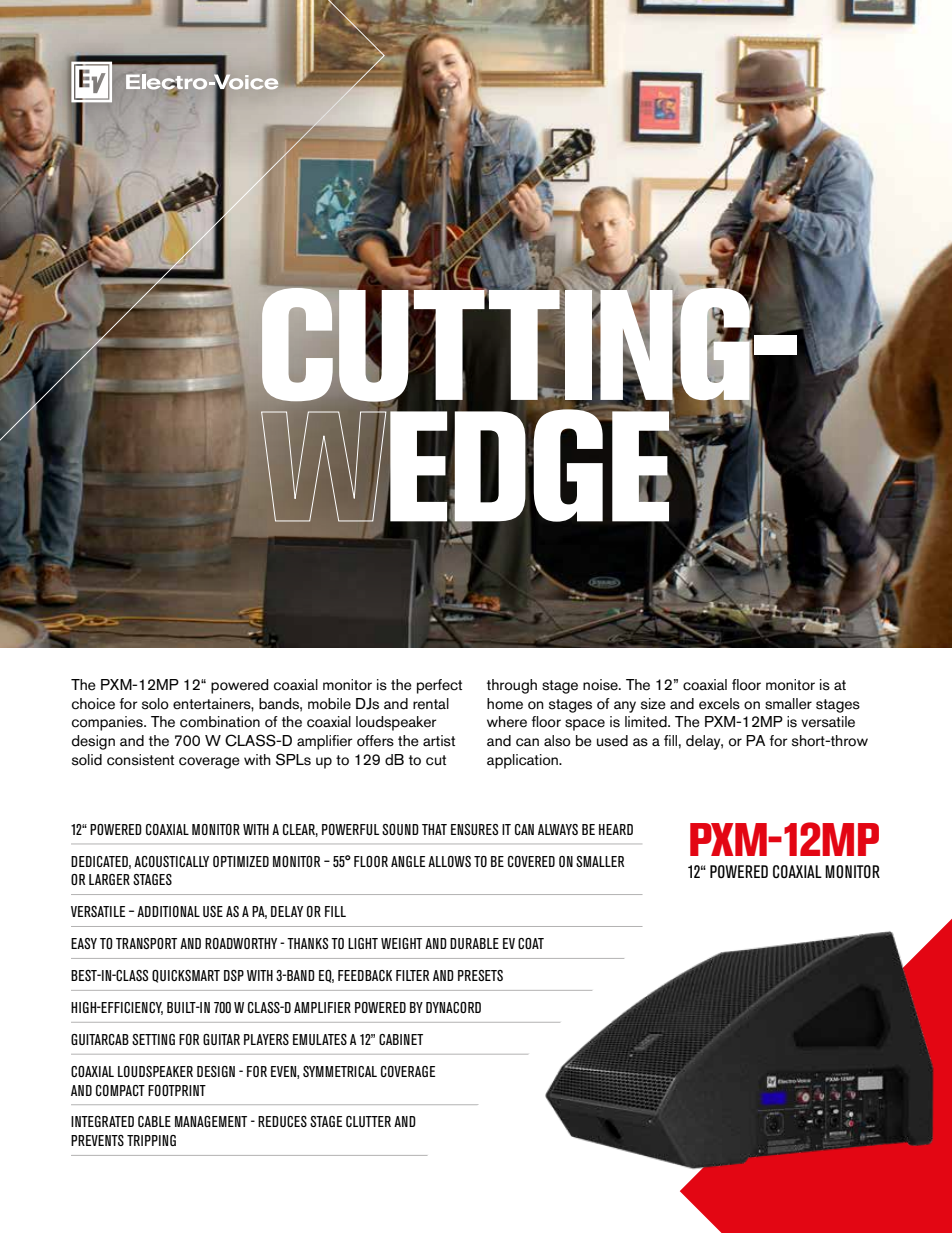  Describe the element at coordinates (320, 1039) in the screenshot. I see `EMULATES` at that location.
